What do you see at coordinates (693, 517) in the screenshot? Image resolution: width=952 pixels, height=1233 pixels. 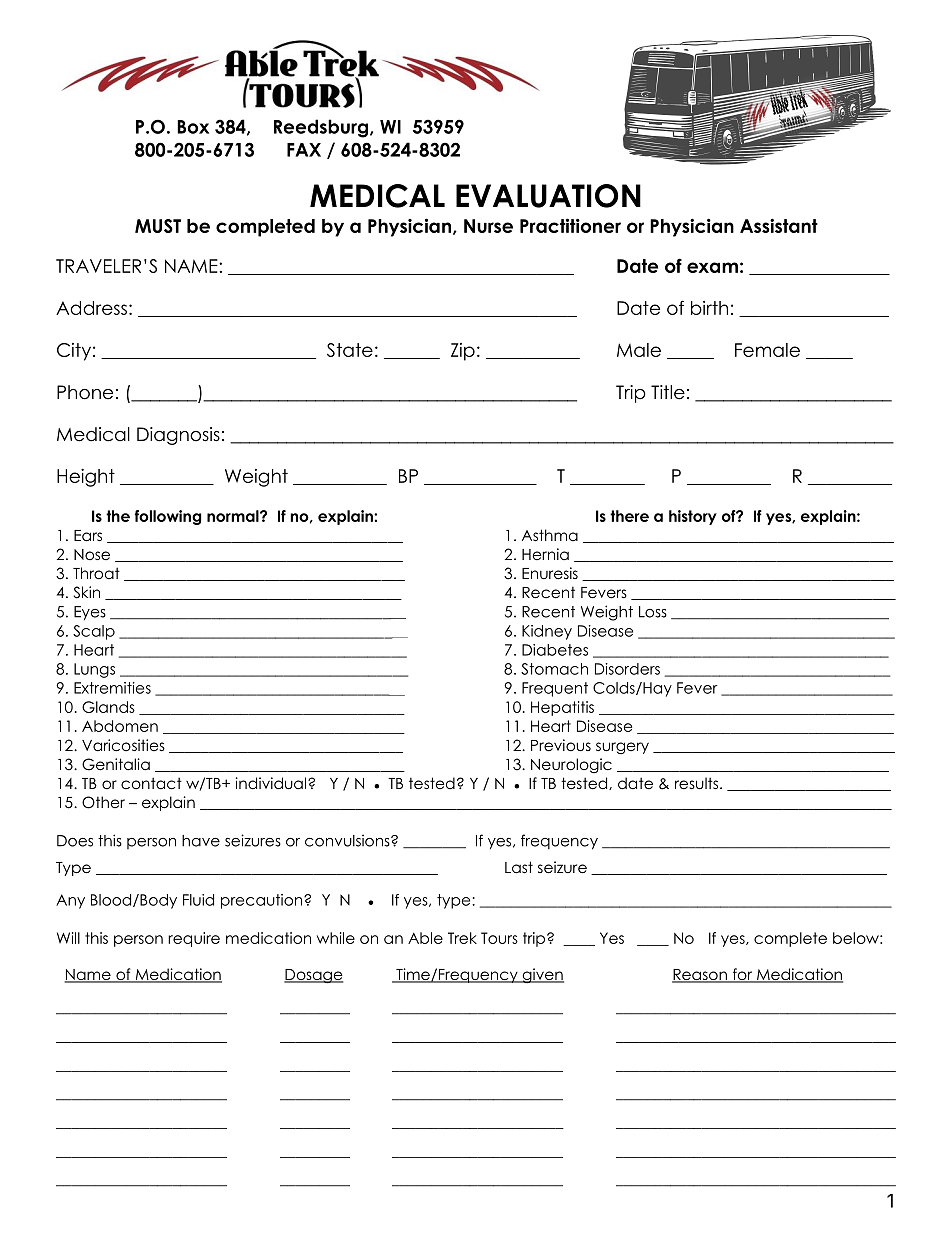 I see `history` at bounding box center [693, 517].
